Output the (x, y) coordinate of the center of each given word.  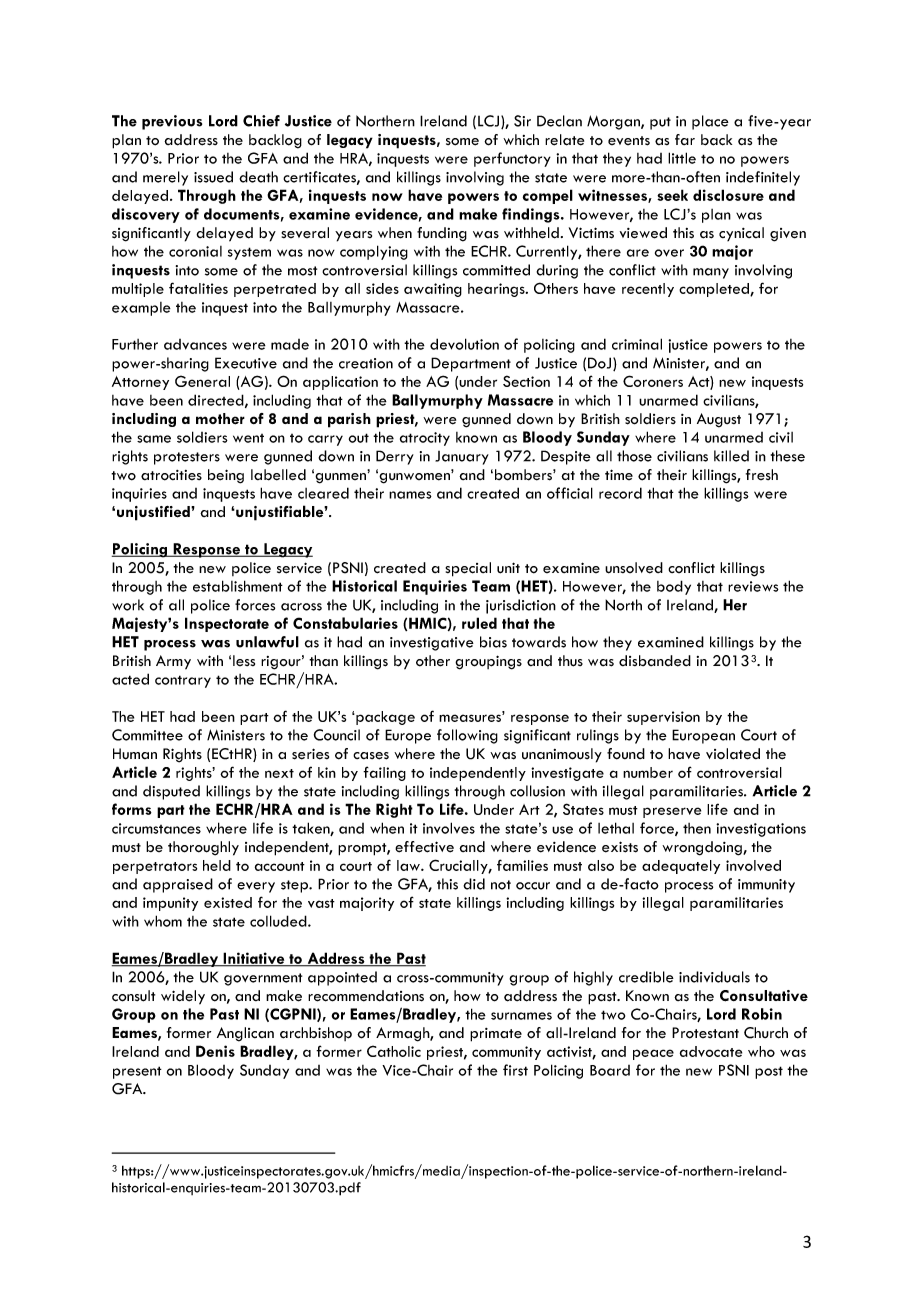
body (674, 587)
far (685, 139)
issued (213, 177)
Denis (215, 1051)
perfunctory (512, 159)
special (468, 569)
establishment (238, 586)
